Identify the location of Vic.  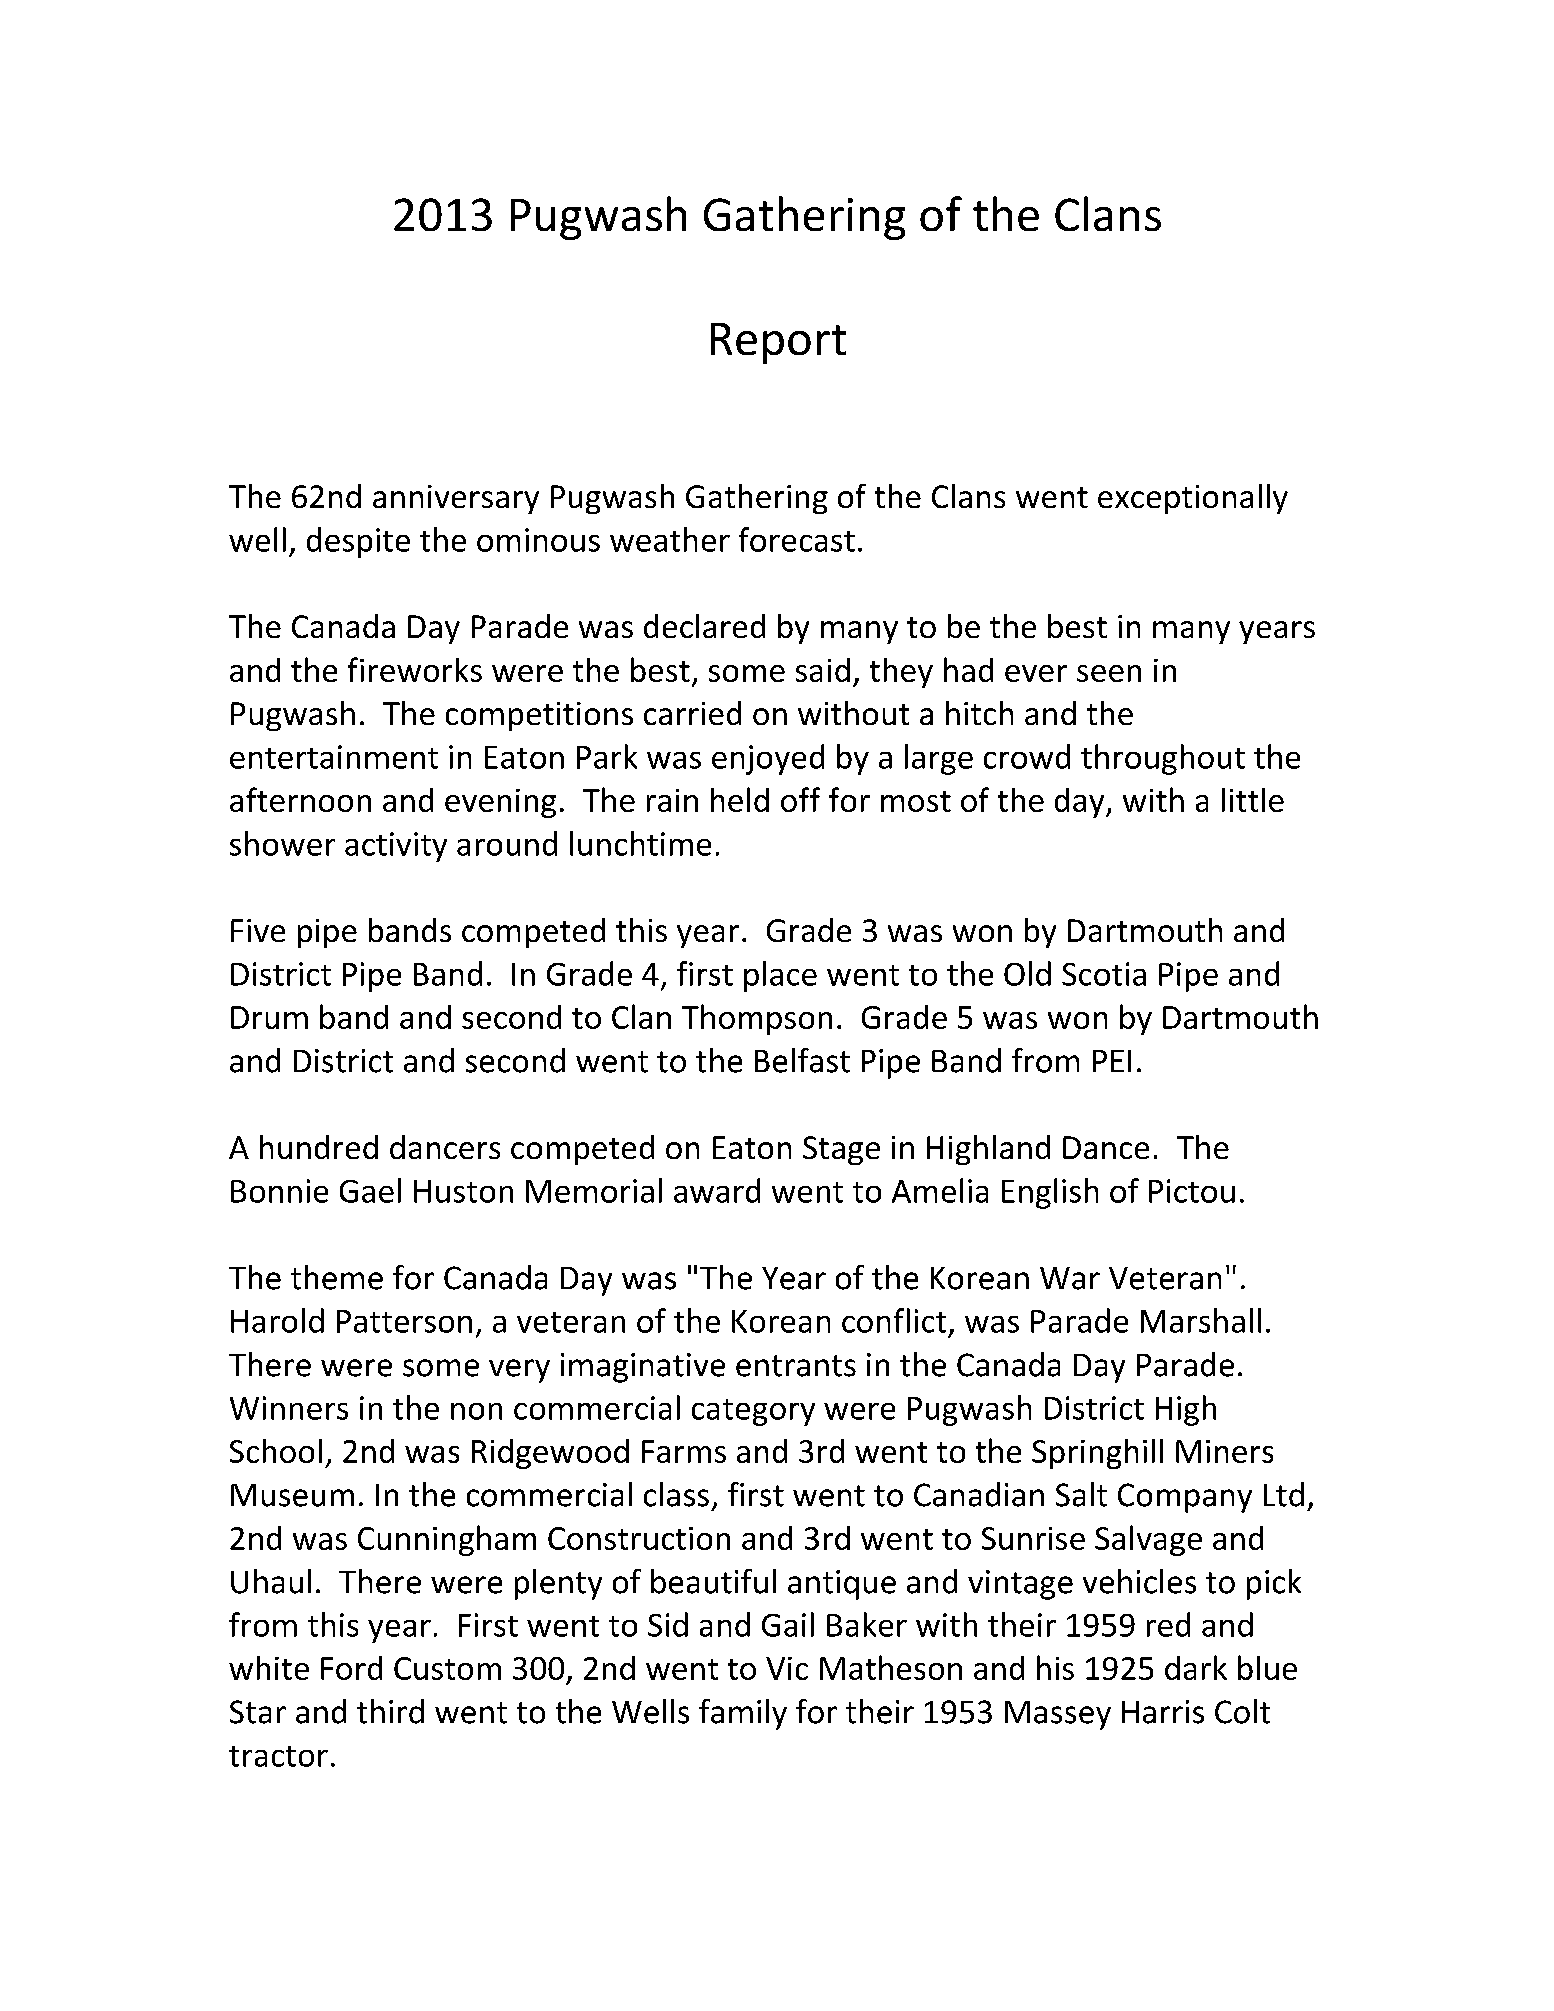
(787, 1668).
